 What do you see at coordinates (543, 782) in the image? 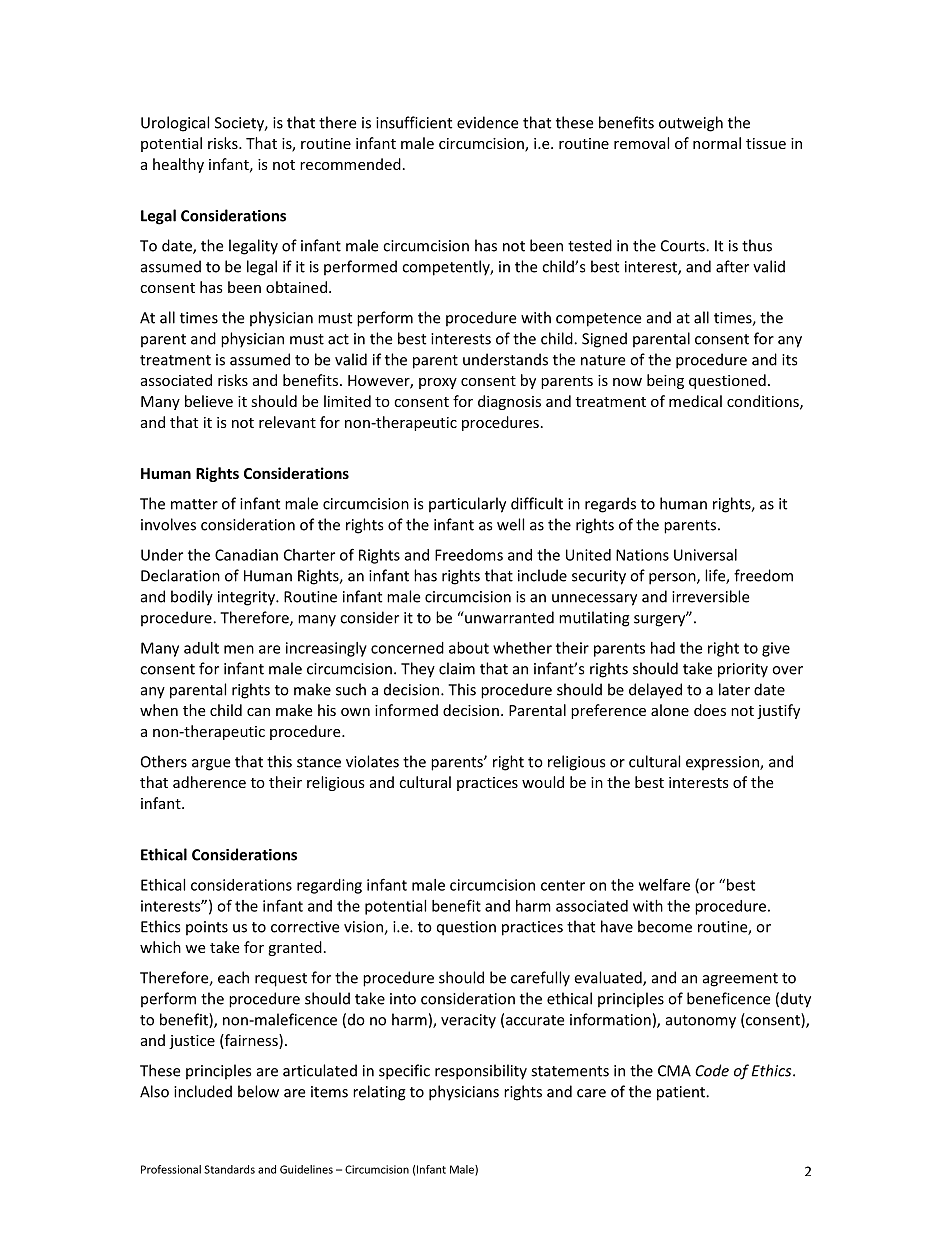
I see `would` at bounding box center [543, 782].
